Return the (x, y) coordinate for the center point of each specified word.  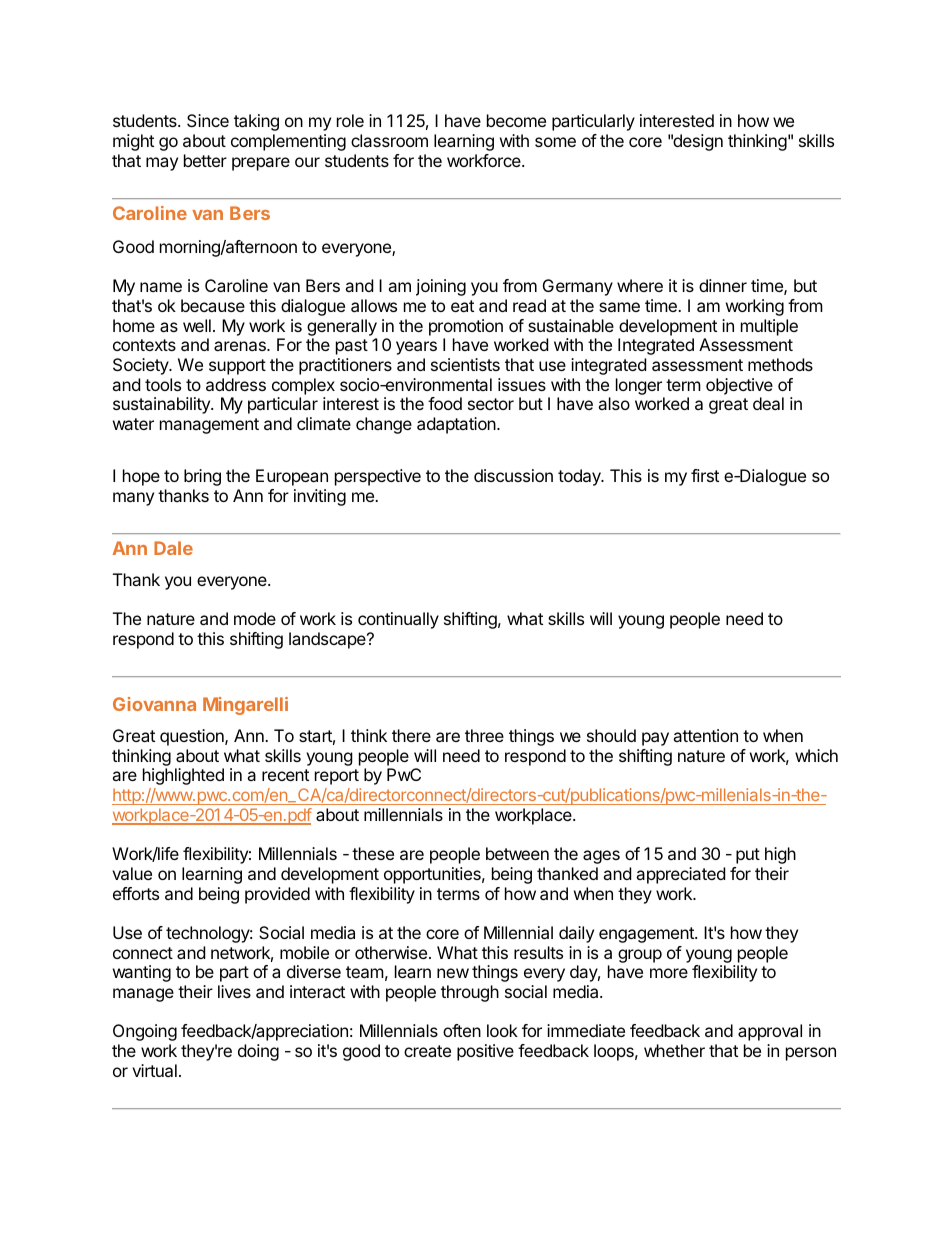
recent (285, 775)
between (517, 853)
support (237, 367)
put (748, 856)
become (516, 120)
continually (398, 620)
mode (255, 618)
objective (739, 386)
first (705, 475)
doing (258, 1052)
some (555, 142)
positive (485, 1052)
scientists (465, 364)
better (205, 160)
